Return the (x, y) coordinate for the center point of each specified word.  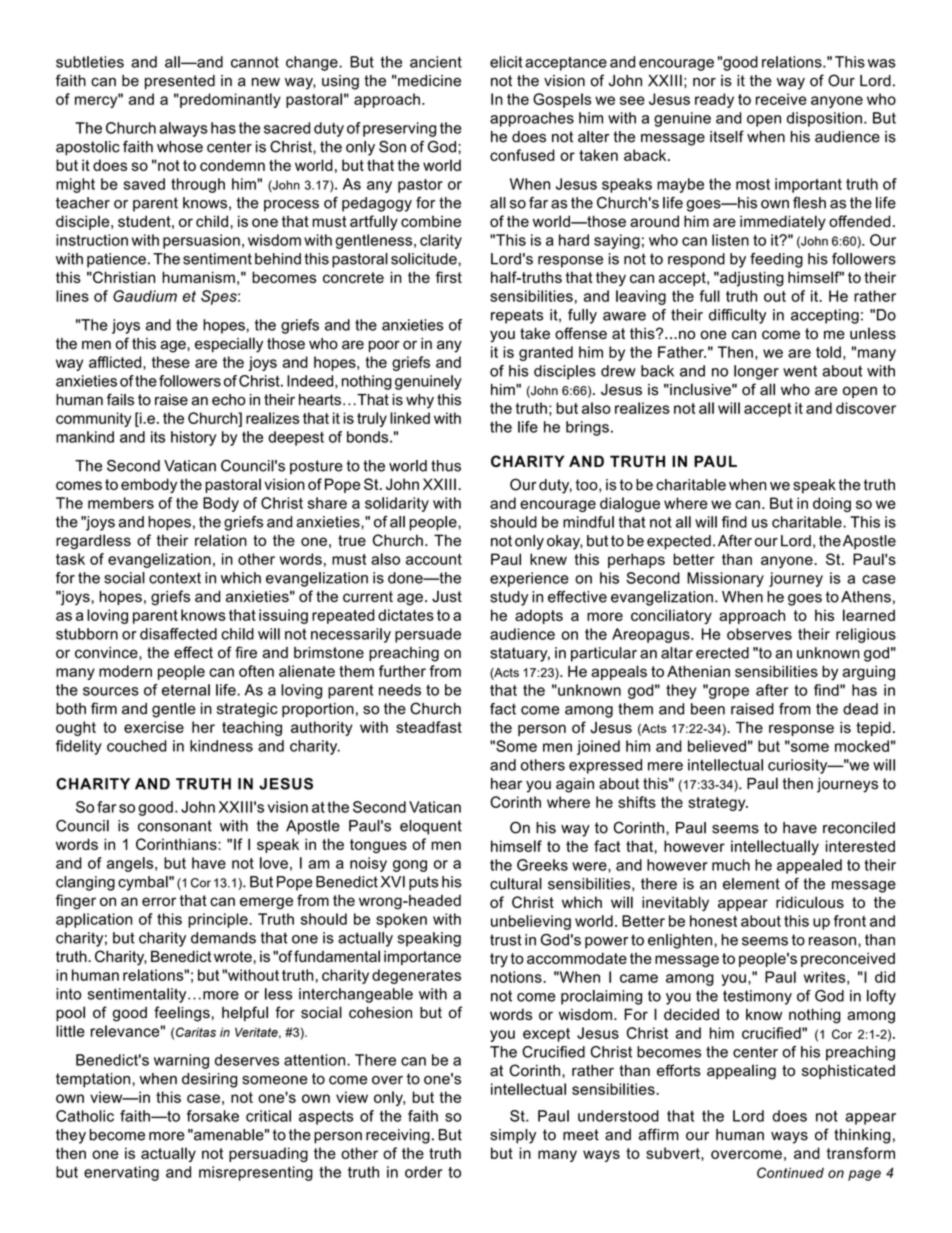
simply (513, 1136)
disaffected (178, 634)
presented (180, 82)
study (509, 598)
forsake (213, 1116)
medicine (428, 81)
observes (759, 634)
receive (781, 99)
